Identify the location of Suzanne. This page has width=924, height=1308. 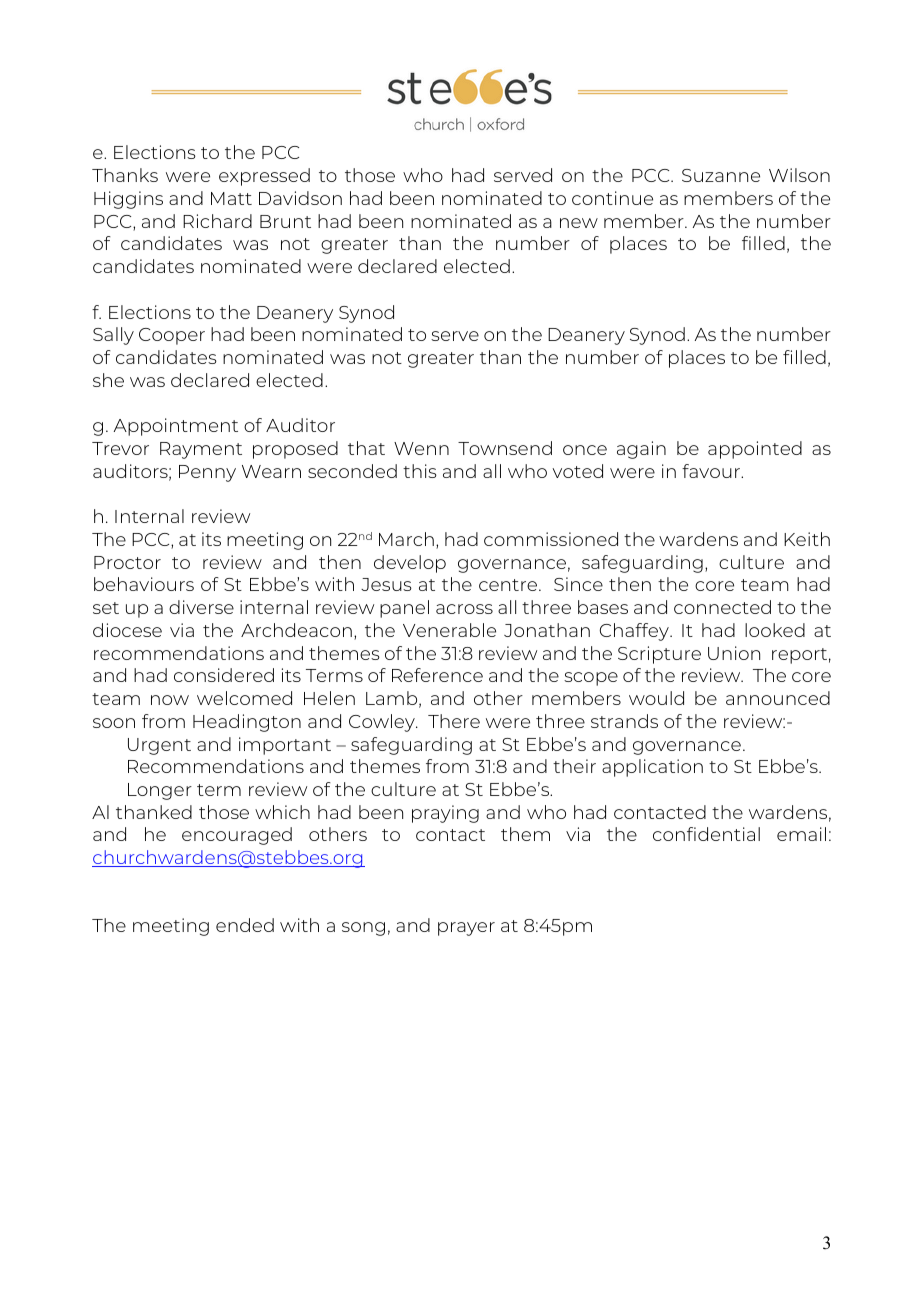
(721, 175).
